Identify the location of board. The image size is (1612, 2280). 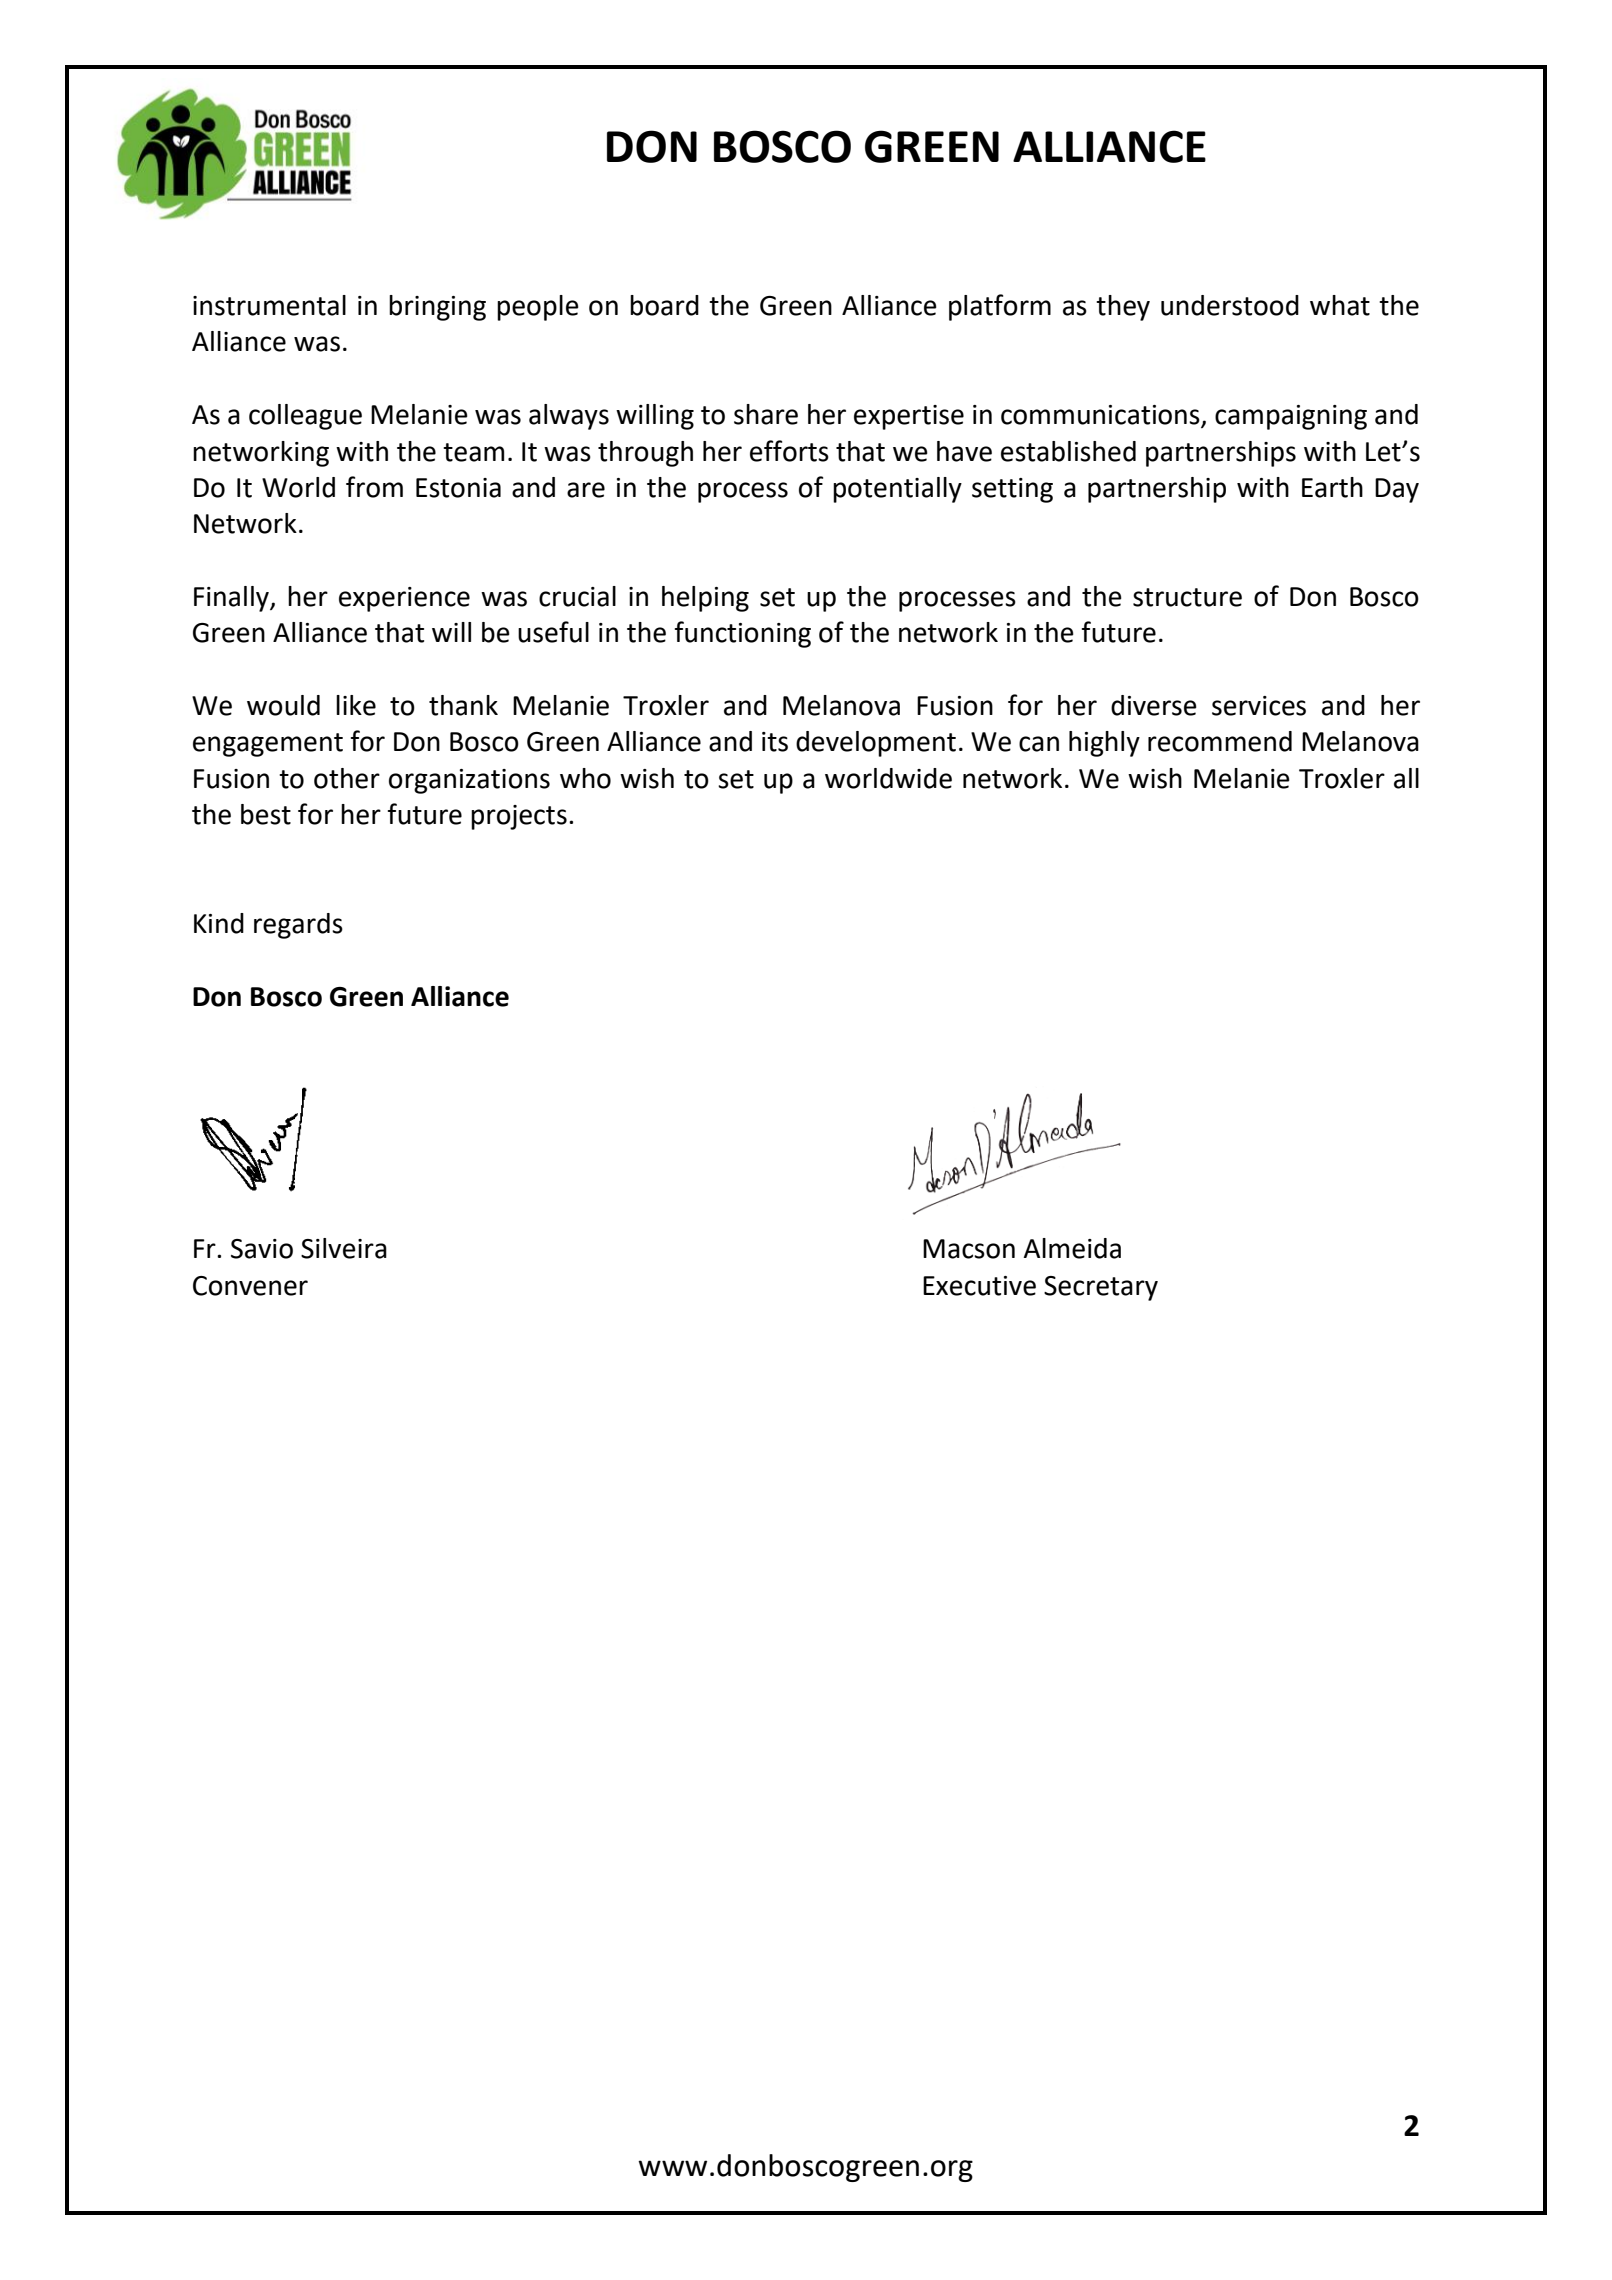
(664, 305).
